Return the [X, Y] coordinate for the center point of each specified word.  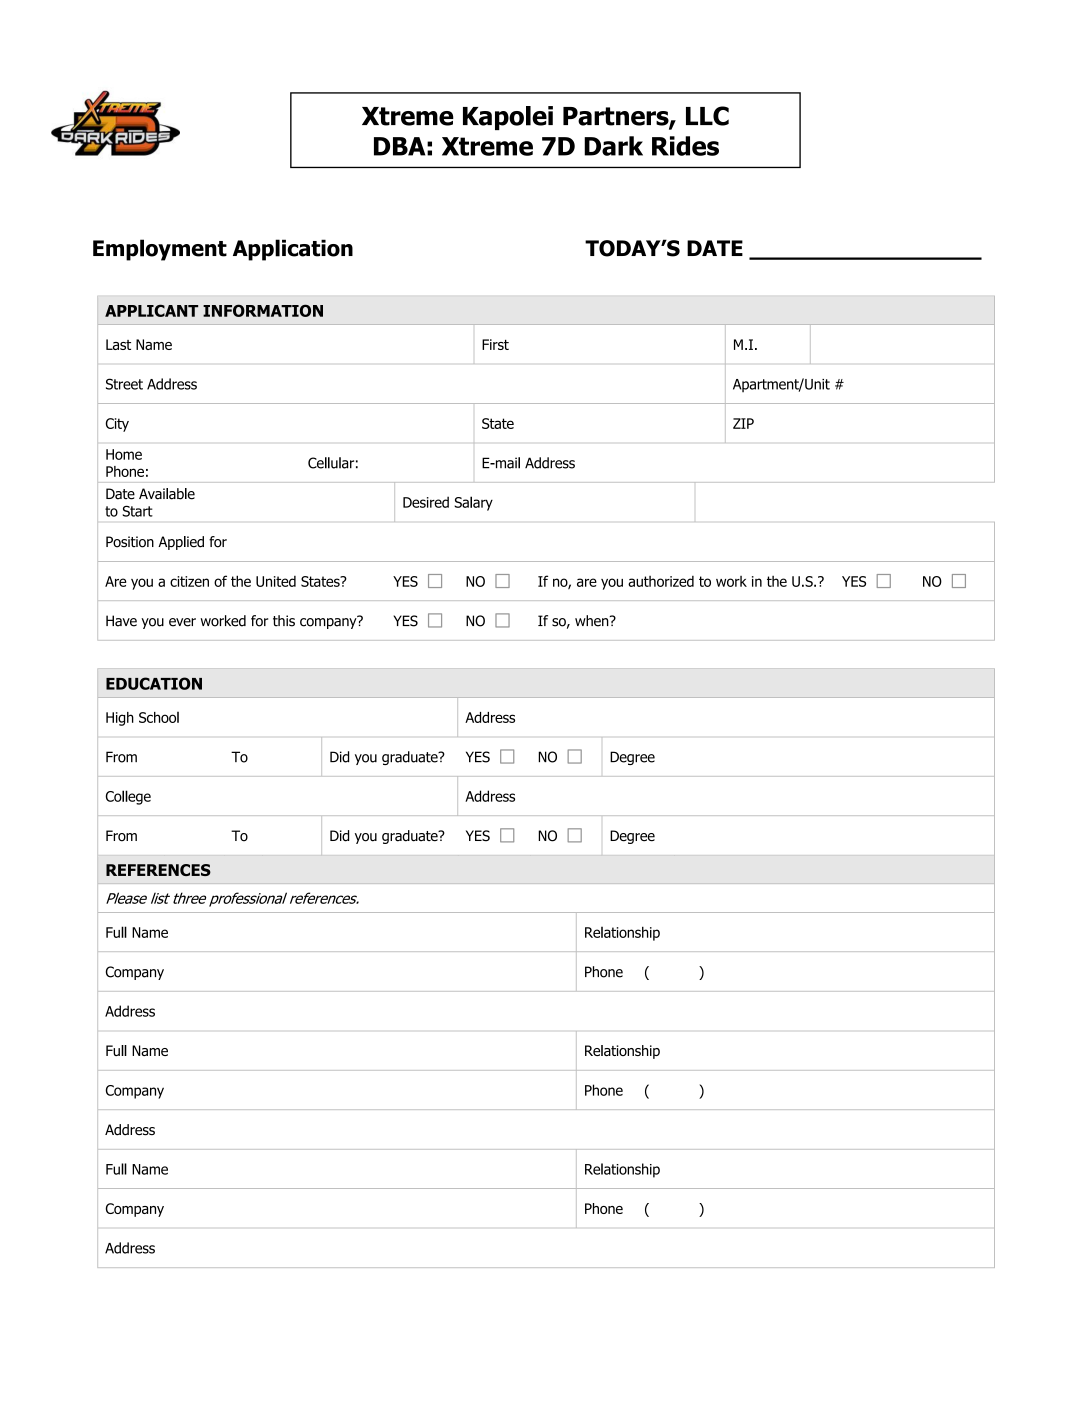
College [128, 797]
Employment [160, 250]
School [159, 717]
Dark [613, 146]
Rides [685, 146]
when [593, 621]
